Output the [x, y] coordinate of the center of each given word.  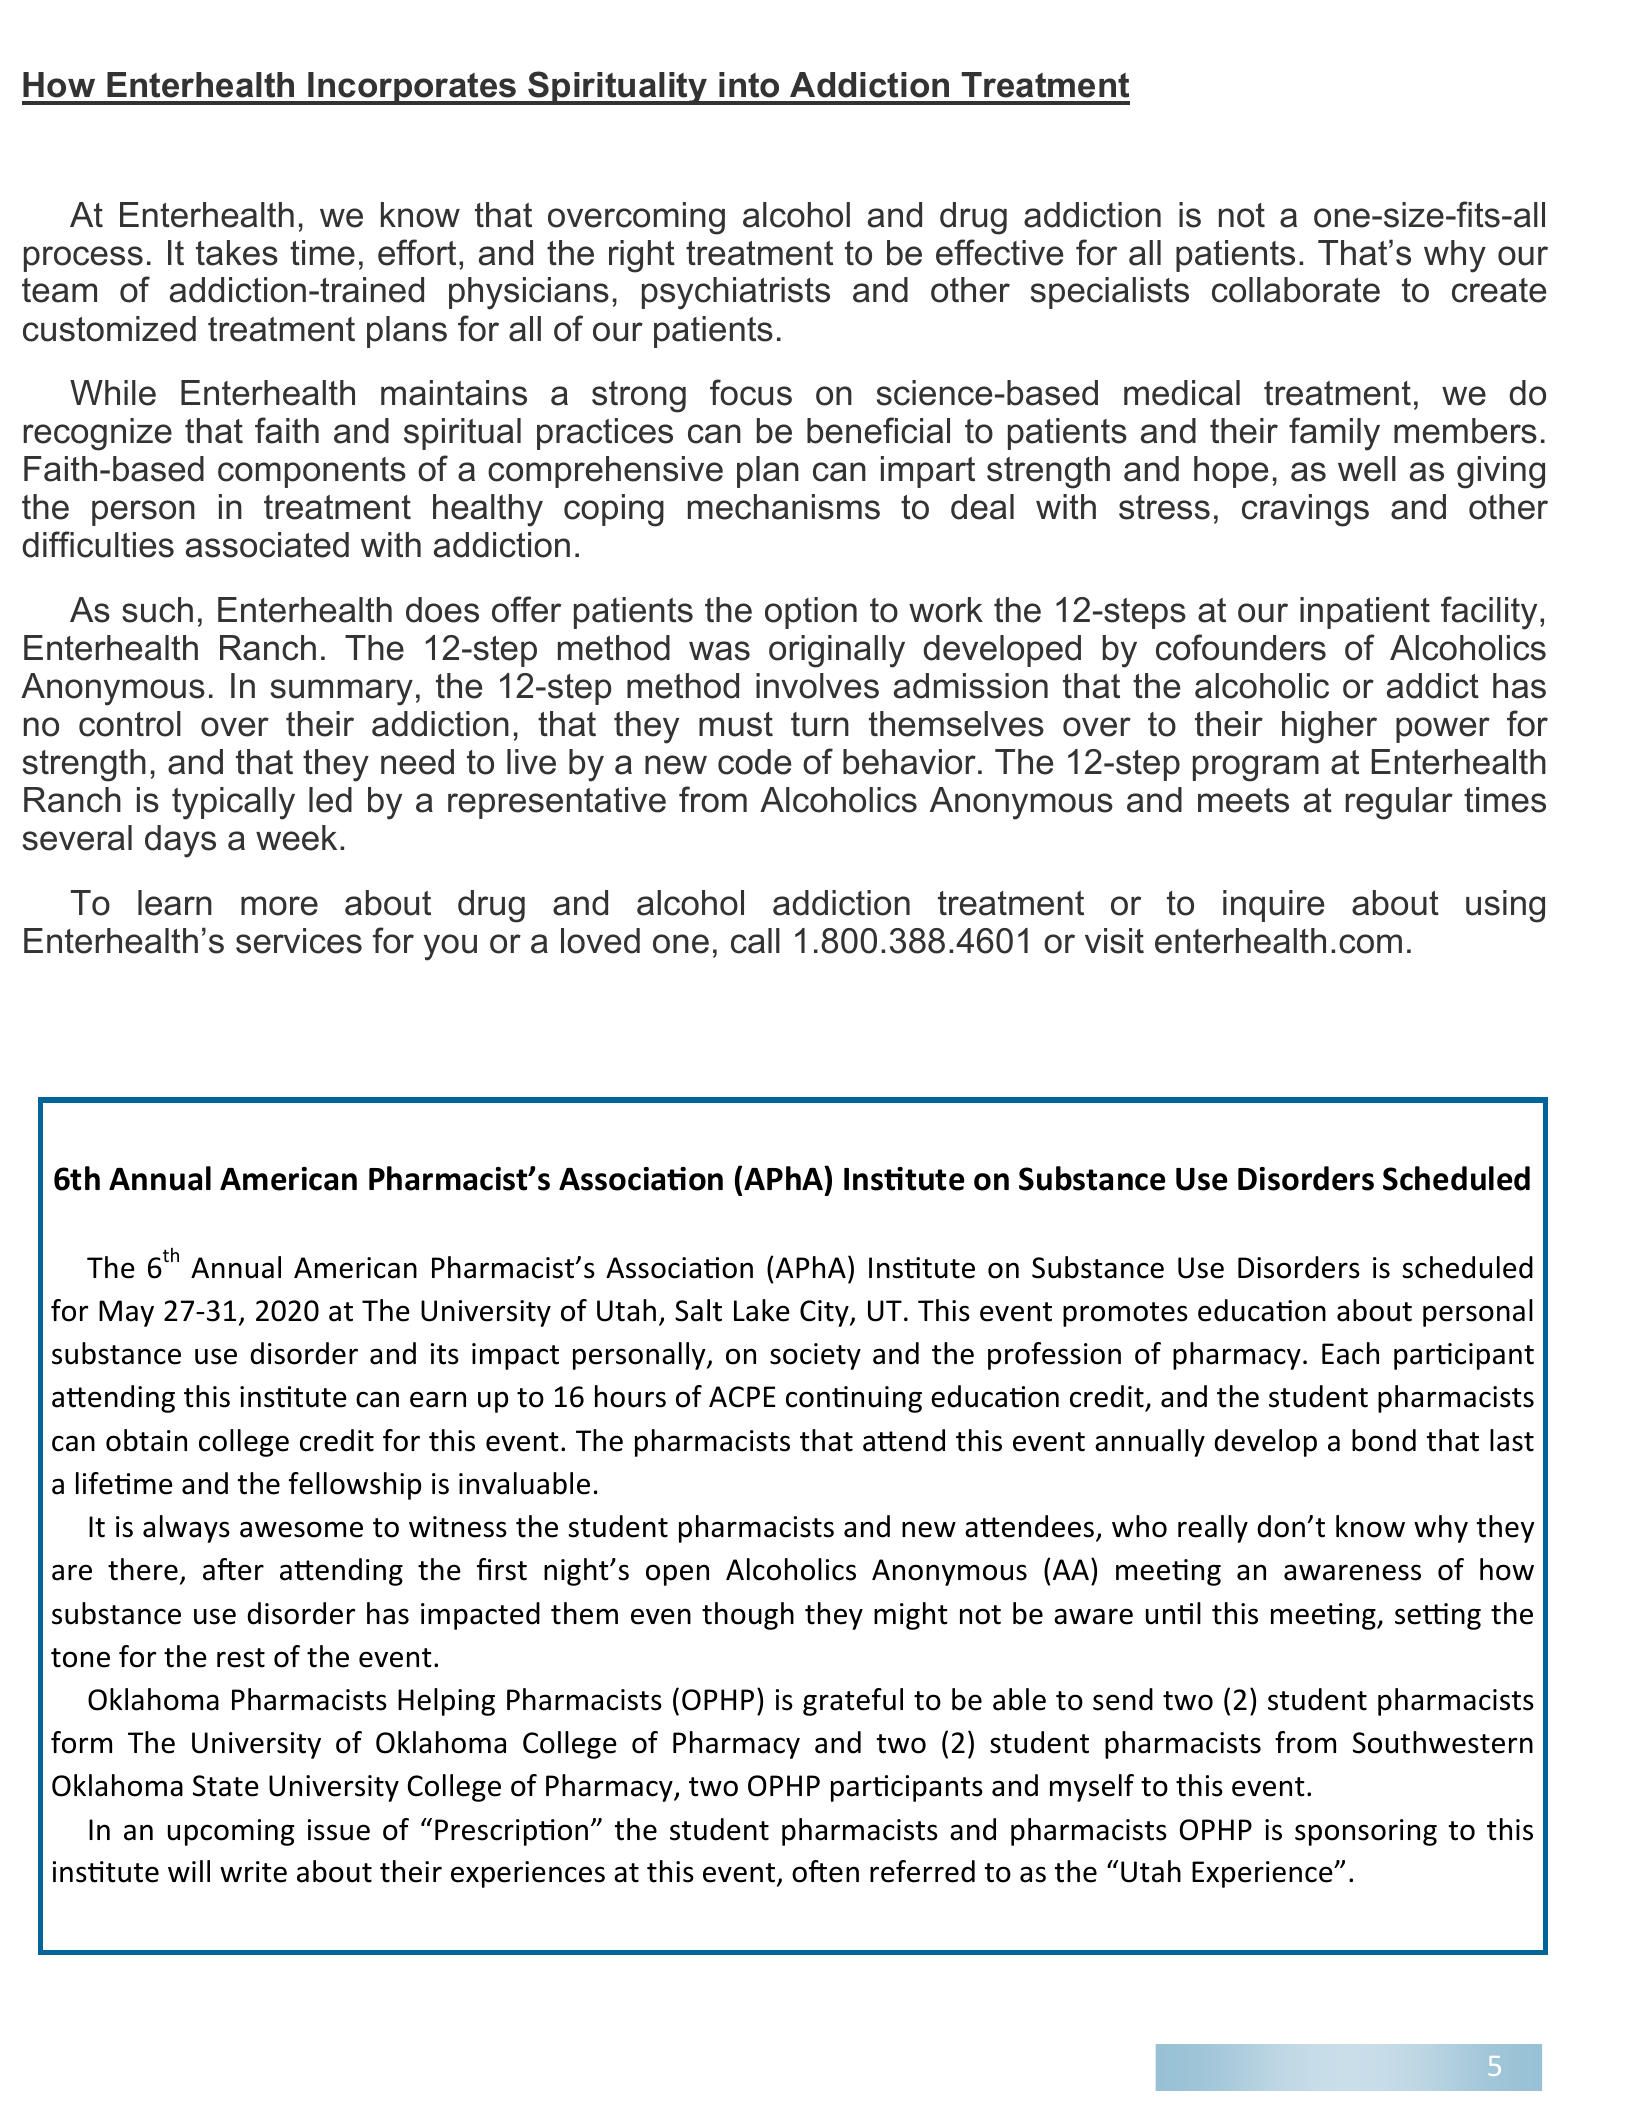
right [642, 256]
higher [1329, 727]
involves [817, 686]
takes [237, 253]
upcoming [231, 1832]
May [126, 1313]
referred [922, 1871]
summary [342, 692]
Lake [762, 1310]
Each [1350, 1353]
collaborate [1296, 290]
